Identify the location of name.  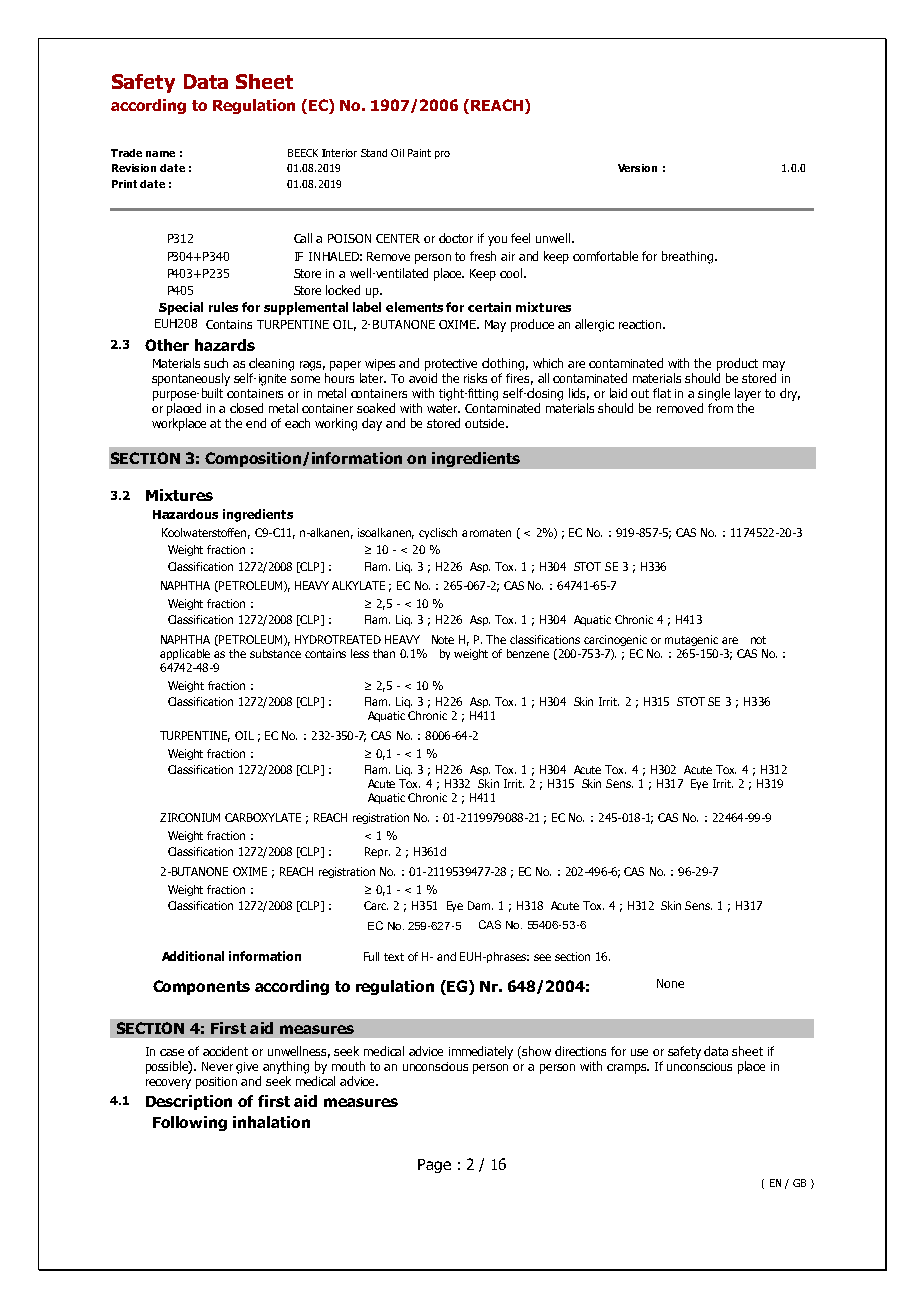
(160, 154).
